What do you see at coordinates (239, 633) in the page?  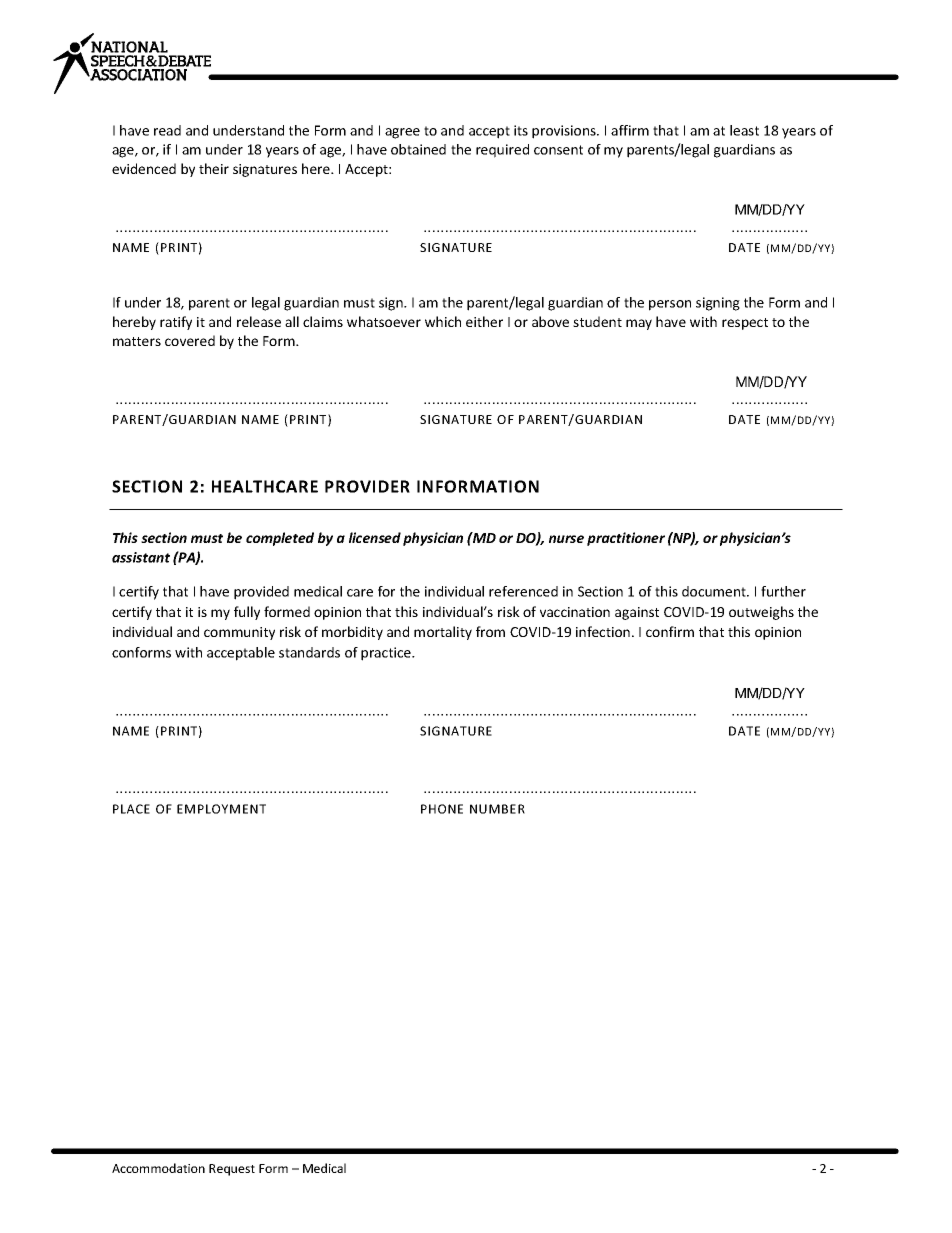 I see `community` at bounding box center [239, 633].
